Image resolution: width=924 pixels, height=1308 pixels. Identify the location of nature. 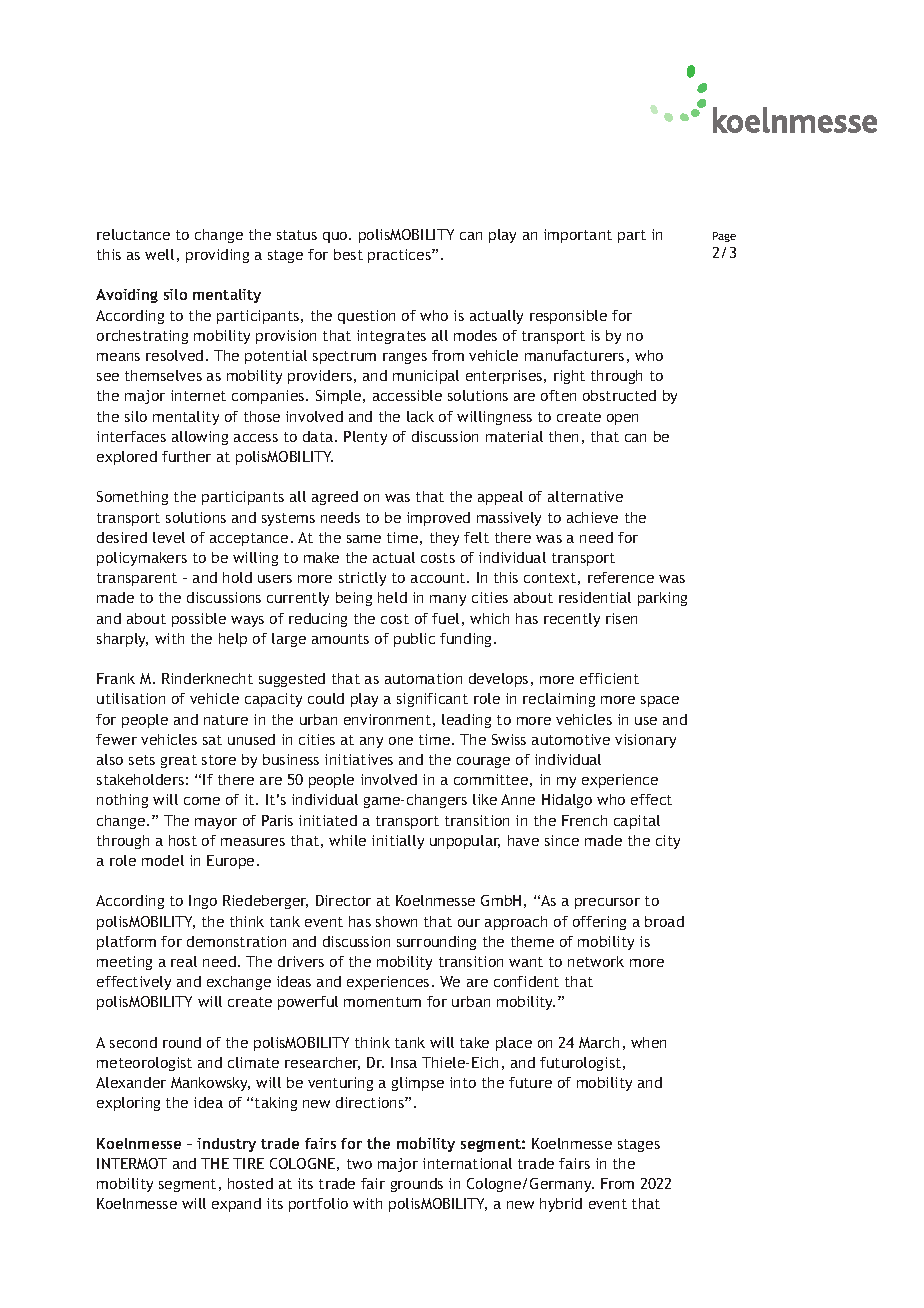
(226, 720).
